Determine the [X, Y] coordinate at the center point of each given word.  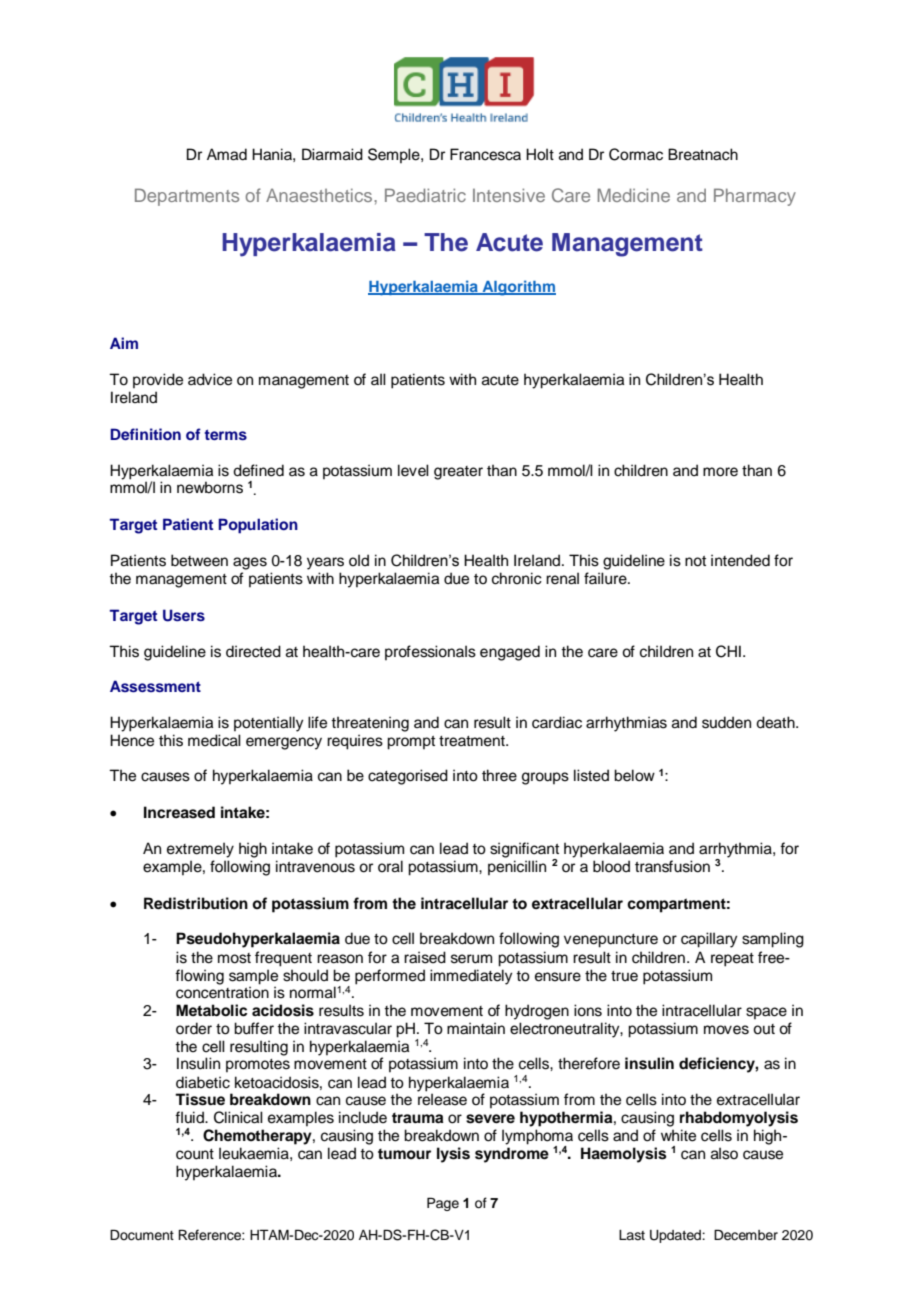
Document [142, 1235]
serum [471, 959]
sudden [726, 722]
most [234, 958]
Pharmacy [755, 197]
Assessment [155, 686]
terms [225, 435]
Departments [187, 197]
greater [458, 473]
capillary [709, 940]
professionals [430, 652]
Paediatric [425, 195]
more [720, 472]
